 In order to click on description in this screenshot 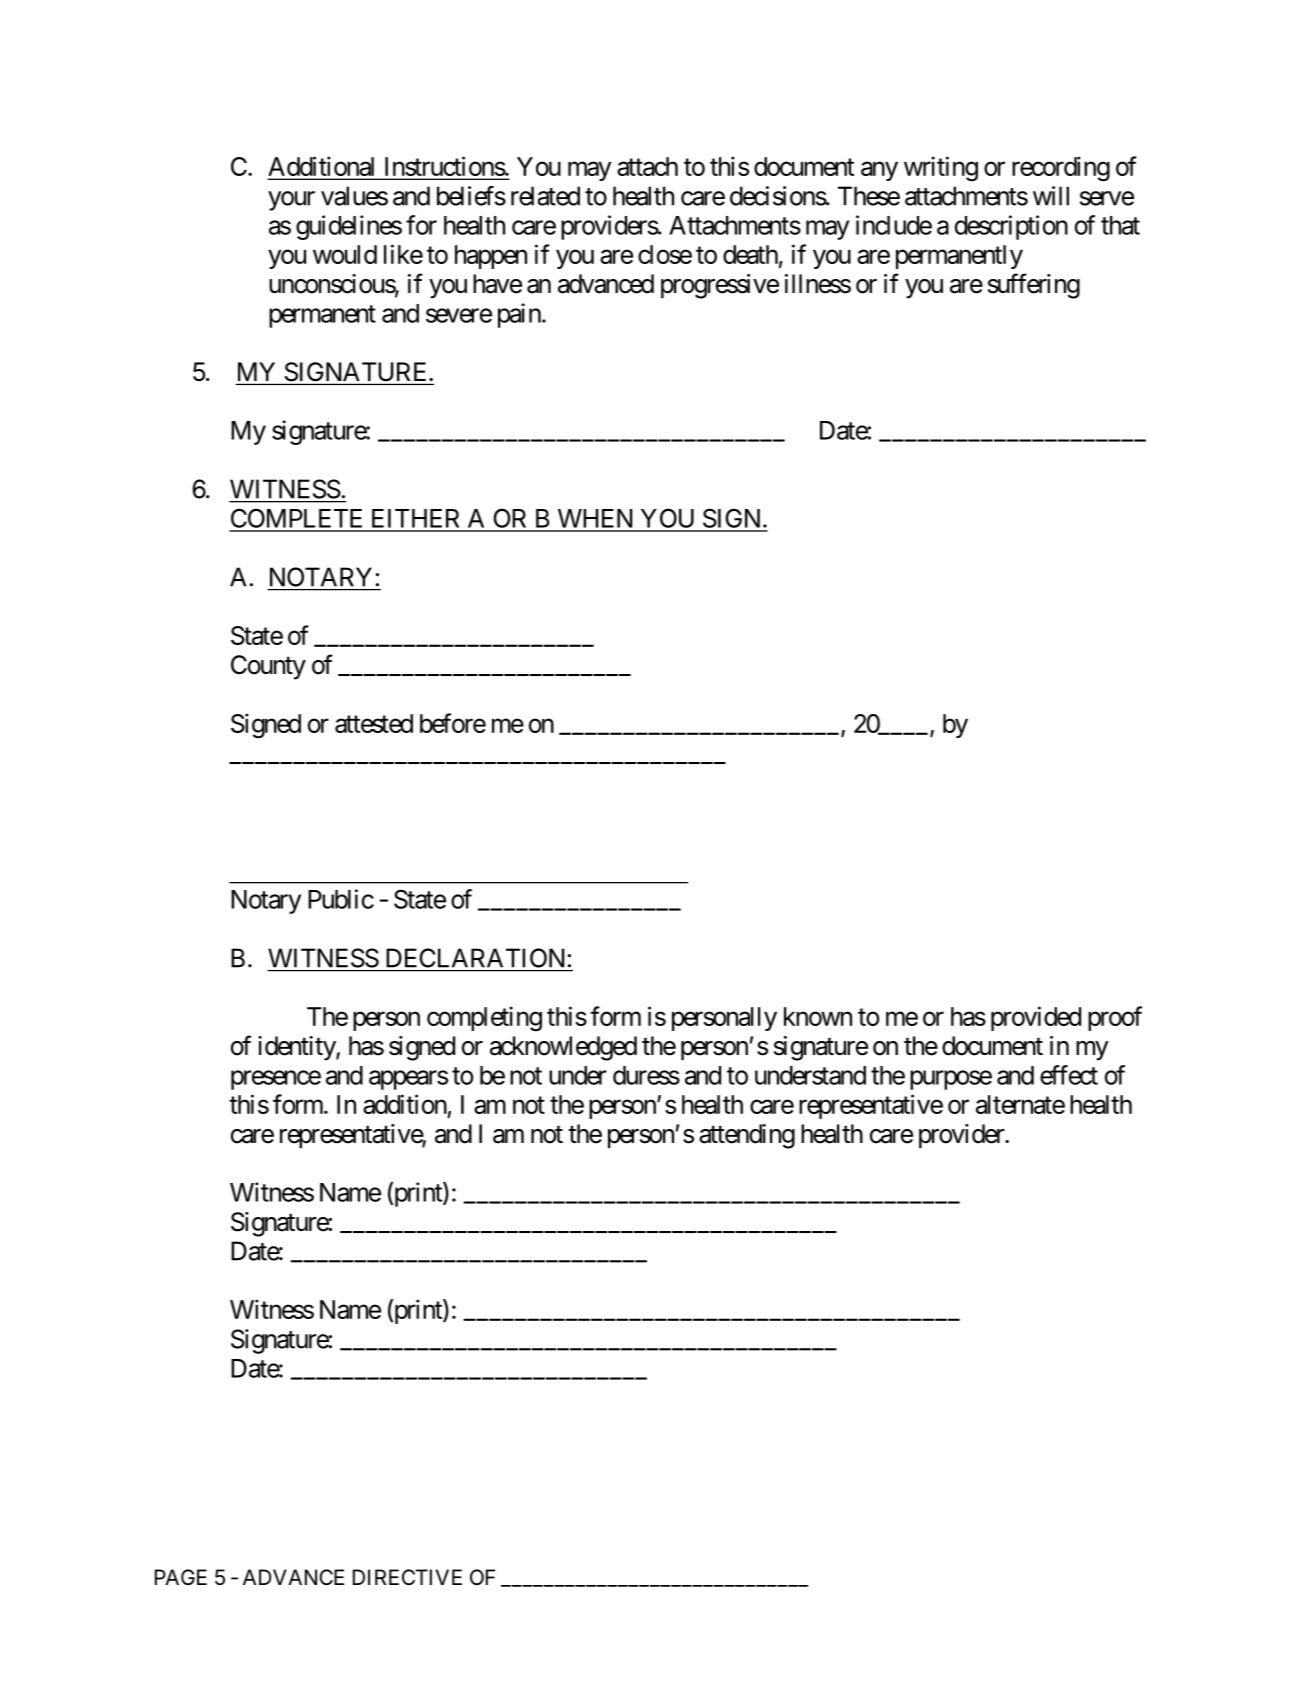, I will do `click(1011, 227)`.
